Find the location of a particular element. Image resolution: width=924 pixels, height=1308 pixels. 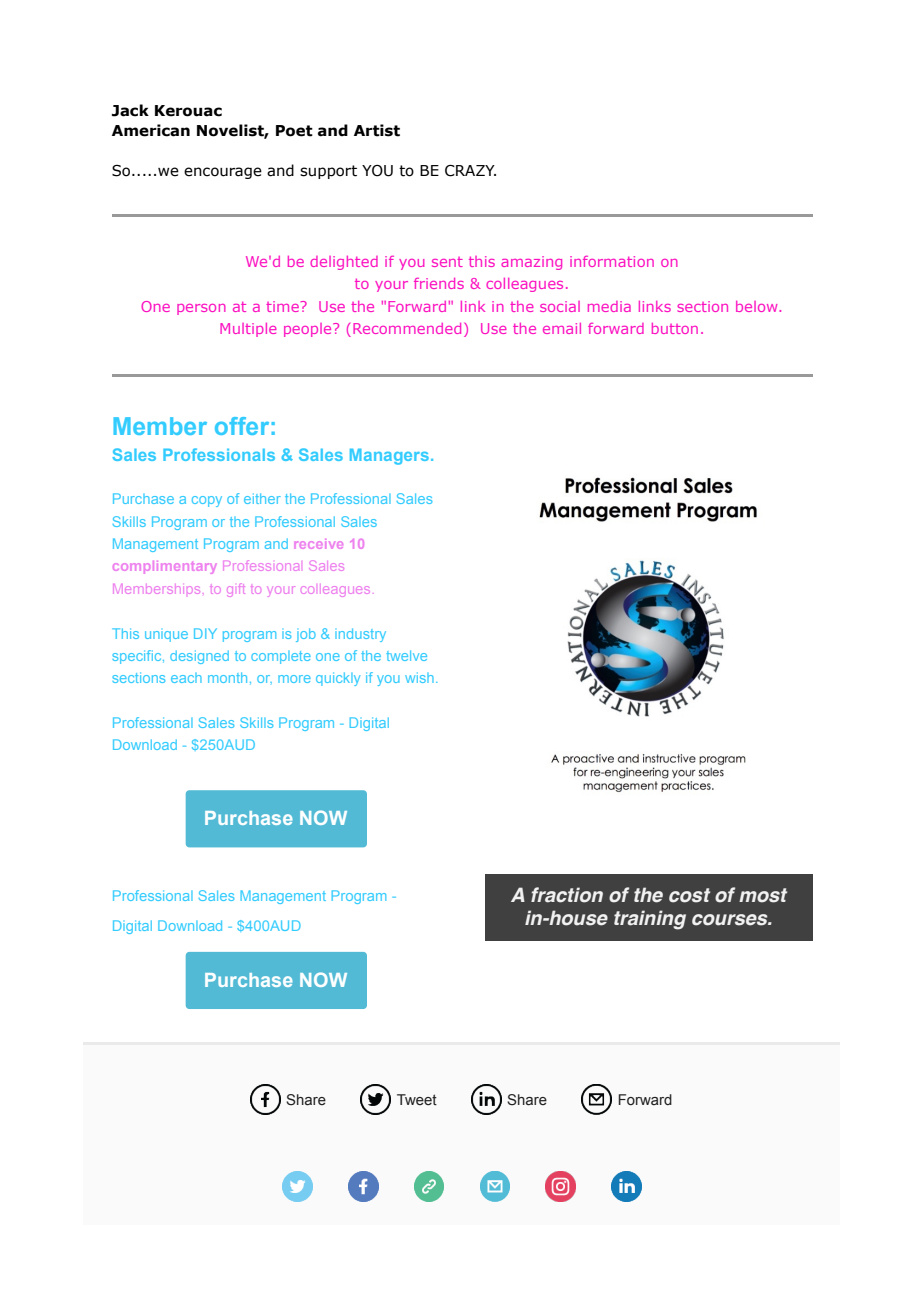

wish is located at coordinates (419, 677).
